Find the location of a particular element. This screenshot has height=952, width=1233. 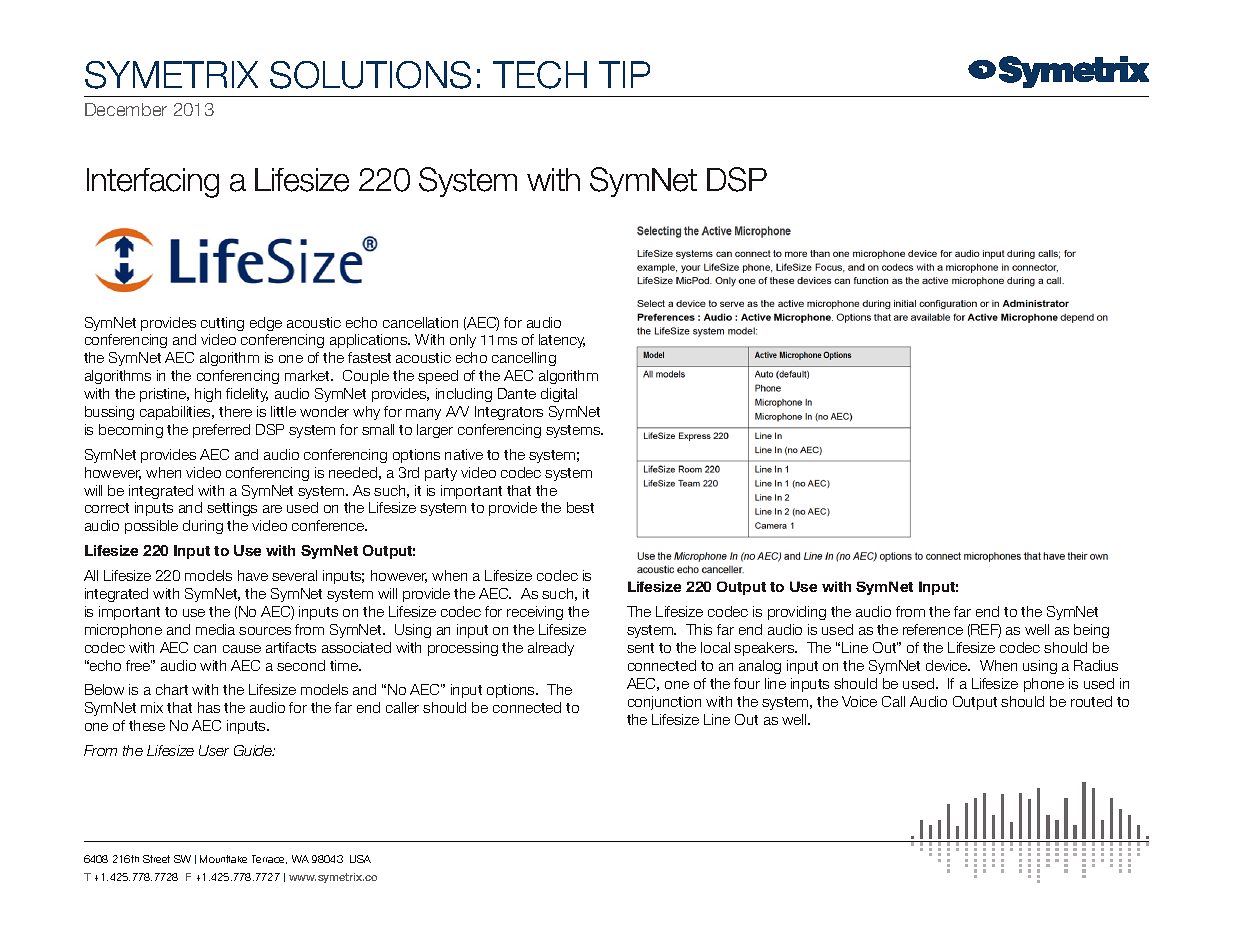

routed is located at coordinates (1091, 701).
